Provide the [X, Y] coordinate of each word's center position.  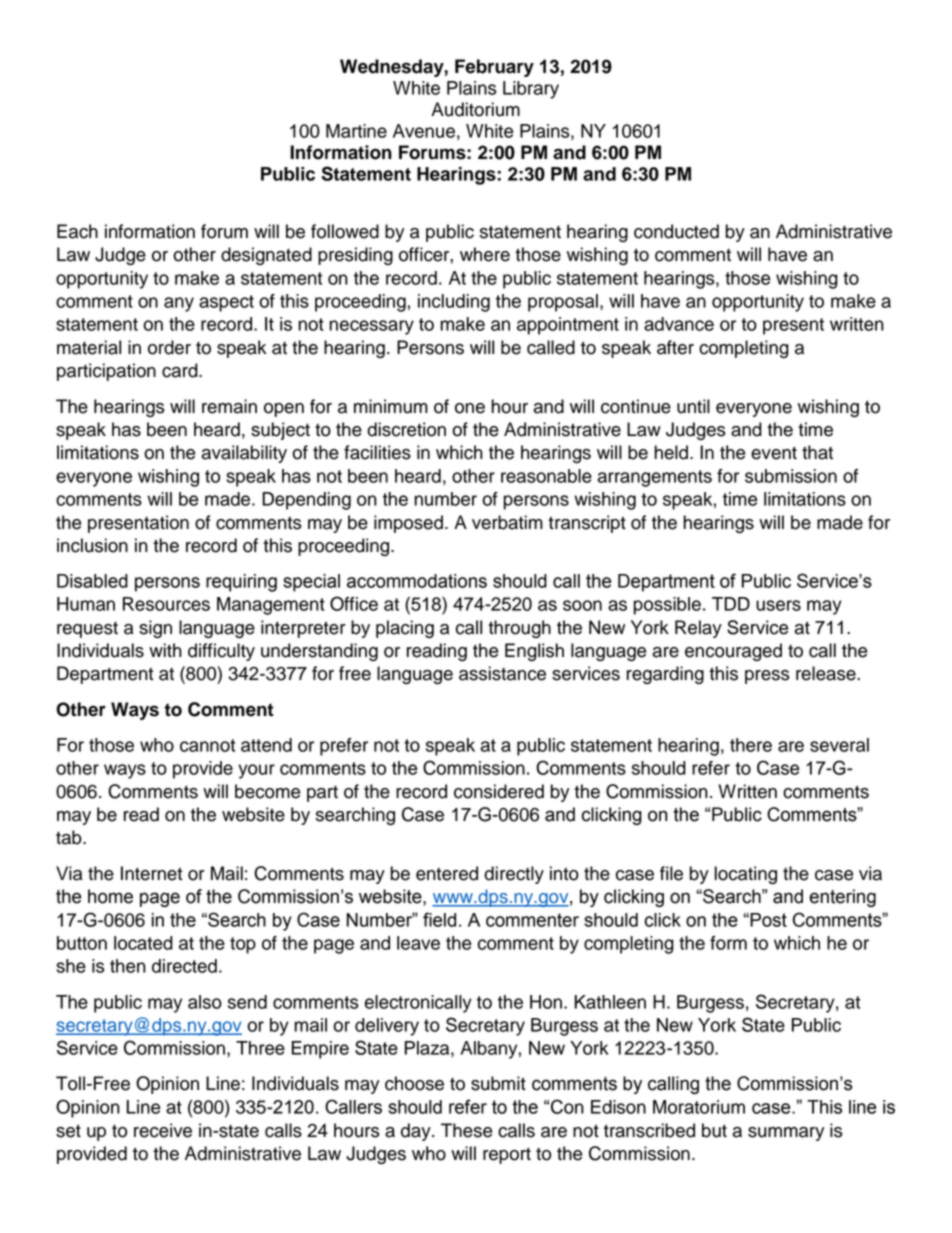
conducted [676, 231]
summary [786, 1134]
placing [405, 629]
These [466, 1130]
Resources [166, 604]
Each [77, 231]
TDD [731, 604]
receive [163, 1130]
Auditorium [475, 109]
